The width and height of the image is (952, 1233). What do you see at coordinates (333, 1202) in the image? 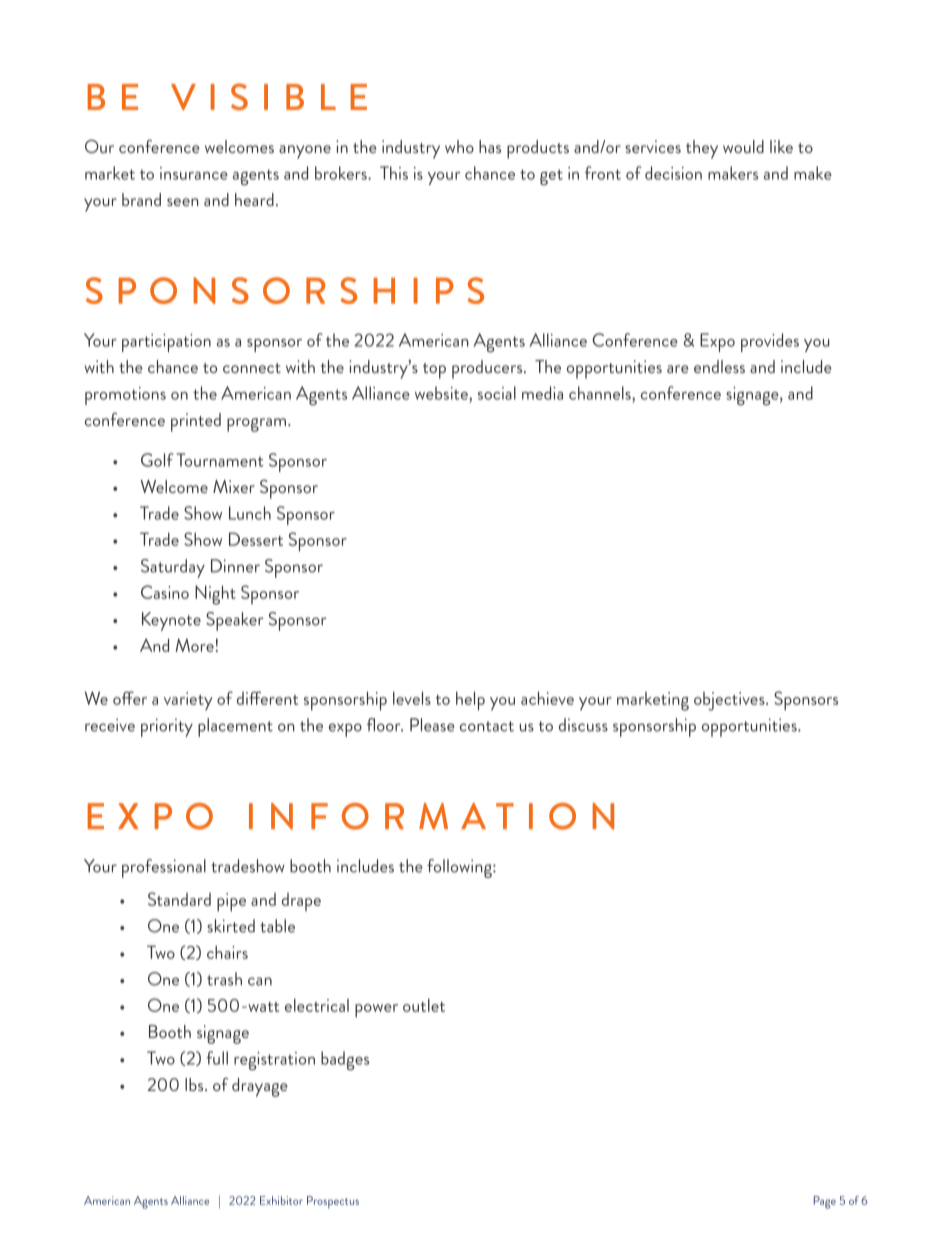
I see `Prospectus` at bounding box center [333, 1202].
